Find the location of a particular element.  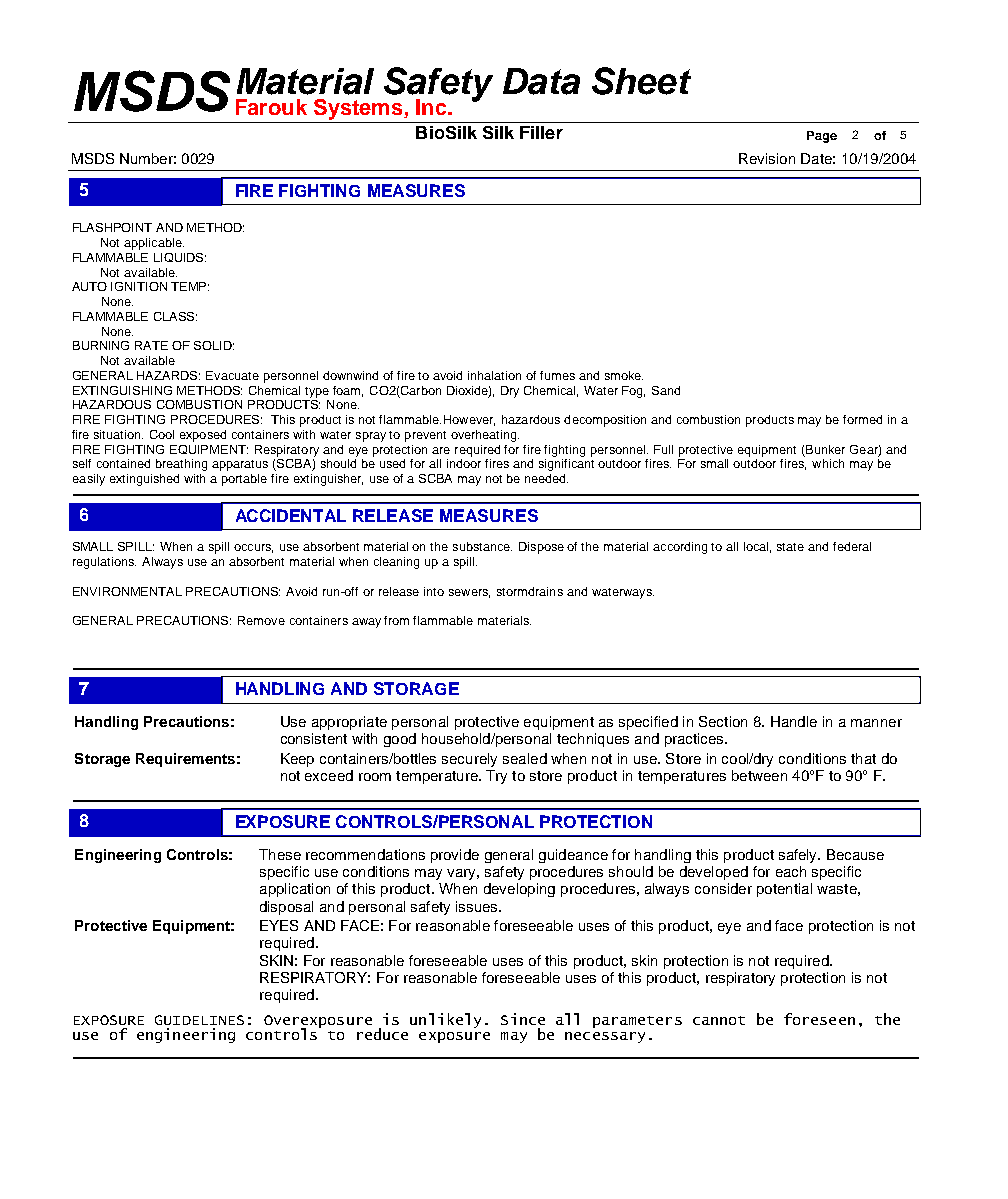

provide is located at coordinates (455, 856).
